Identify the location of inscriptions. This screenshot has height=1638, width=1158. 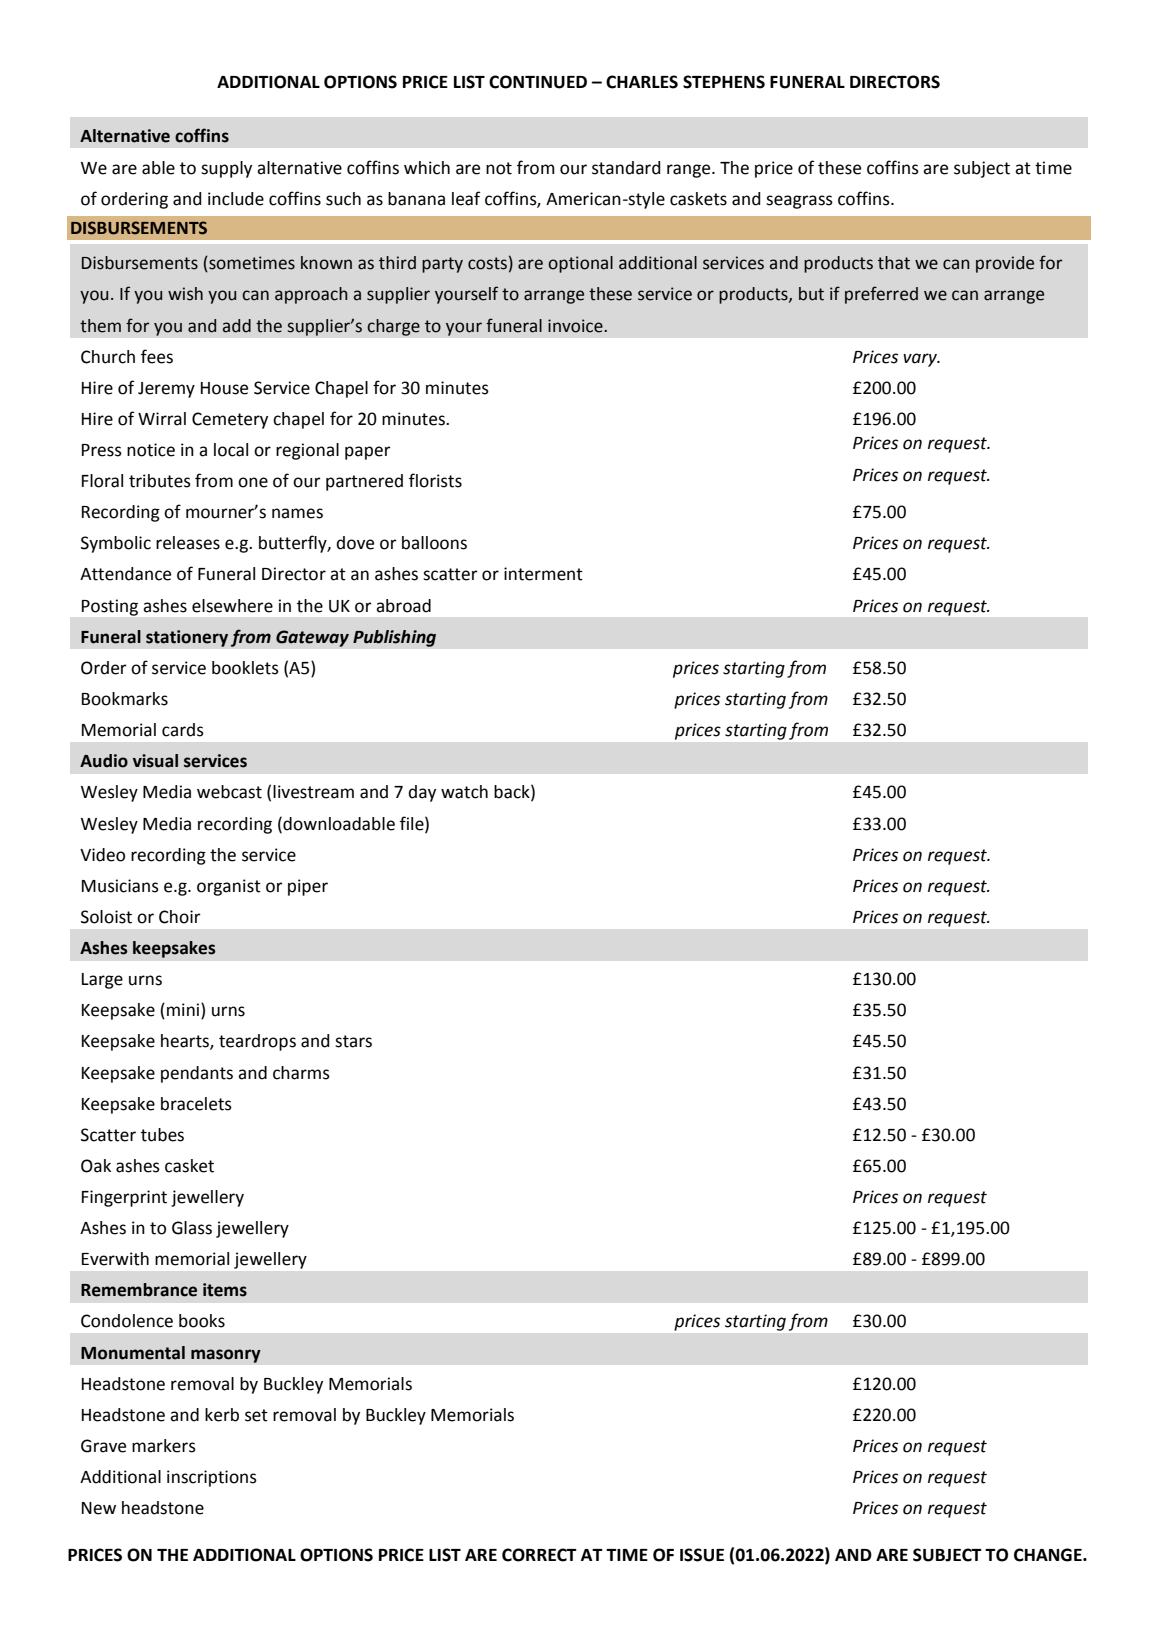
(212, 1478).
